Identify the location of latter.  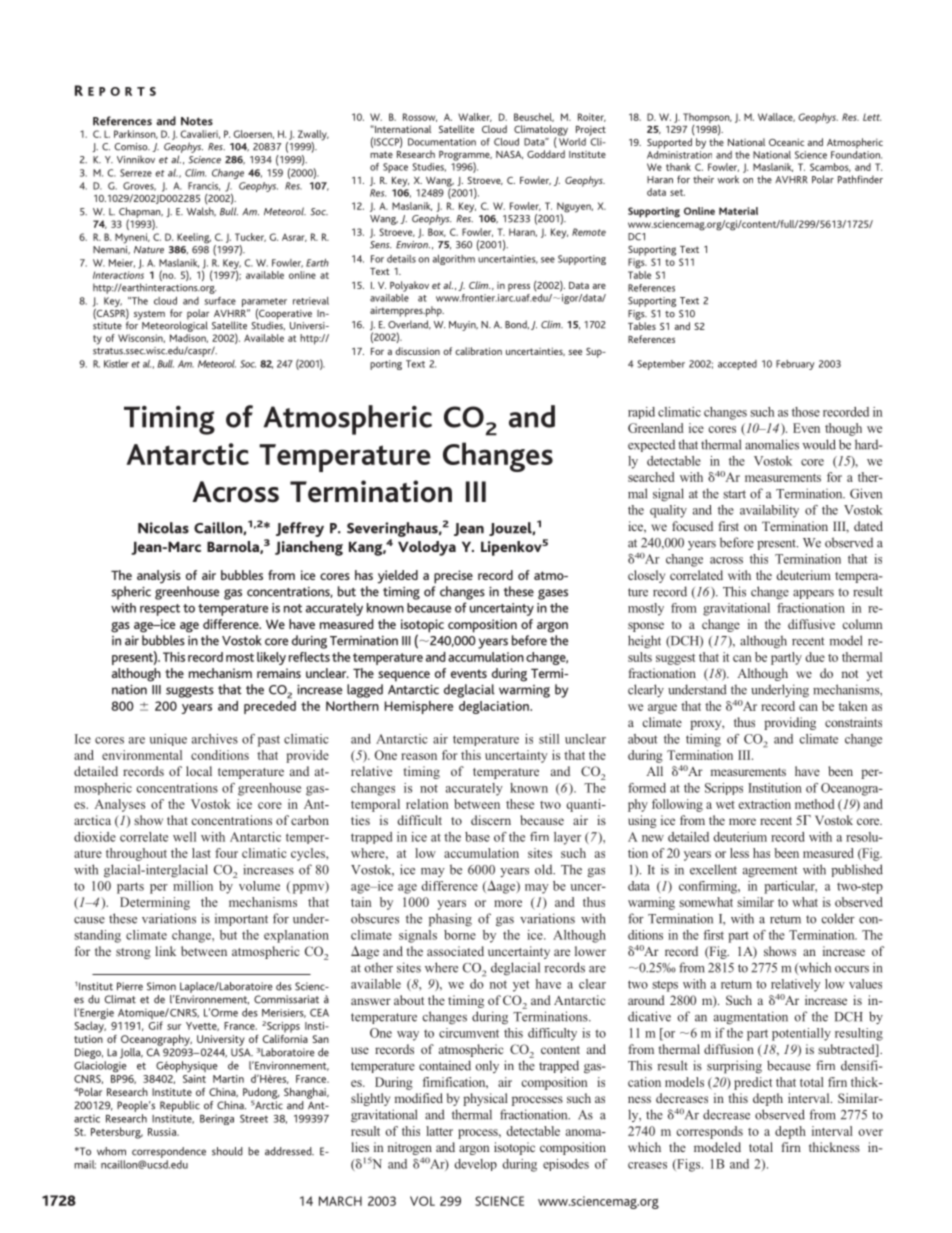
(439, 1131).
